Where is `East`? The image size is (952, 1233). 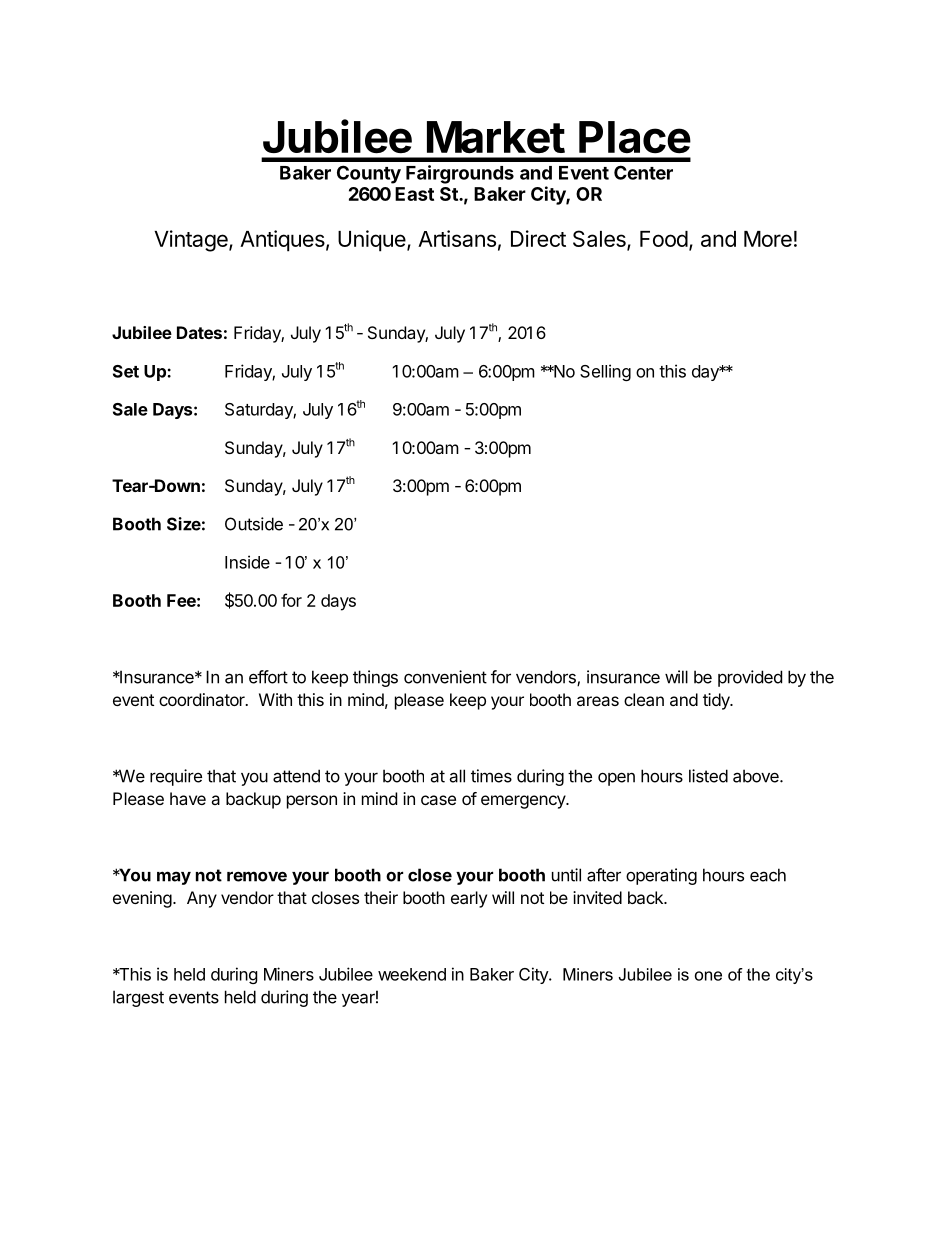
East is located at coordinates (414, 194).
